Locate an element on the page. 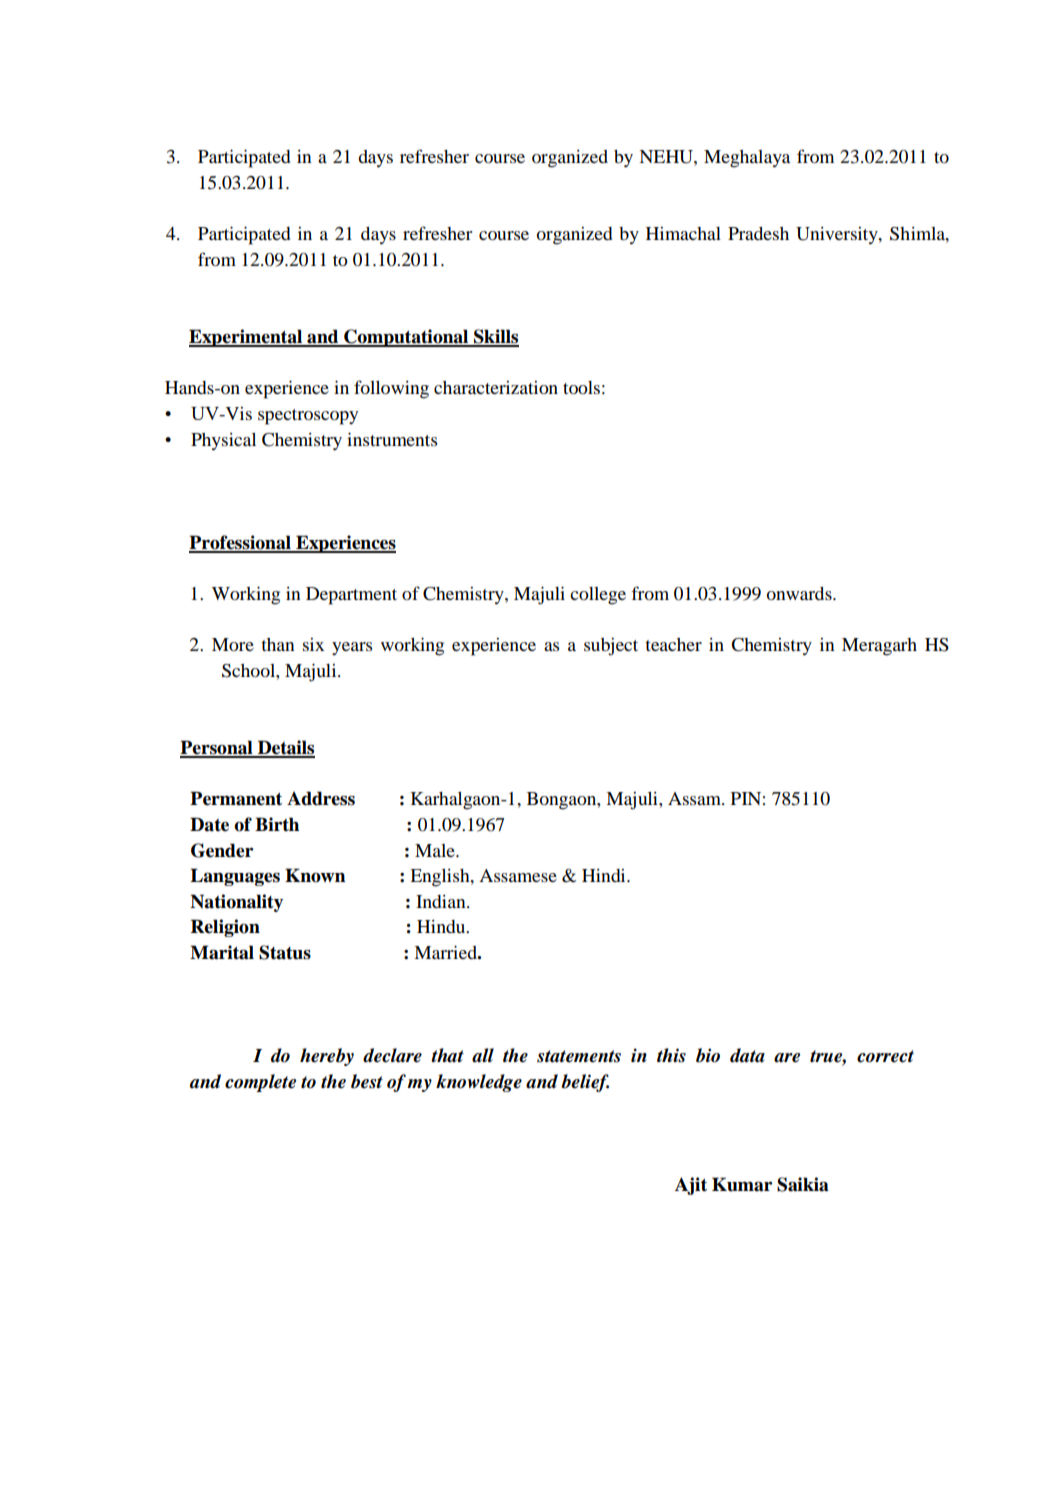 This image has height=1486, width=1052. Skills is located at coordinates (495, 337).
